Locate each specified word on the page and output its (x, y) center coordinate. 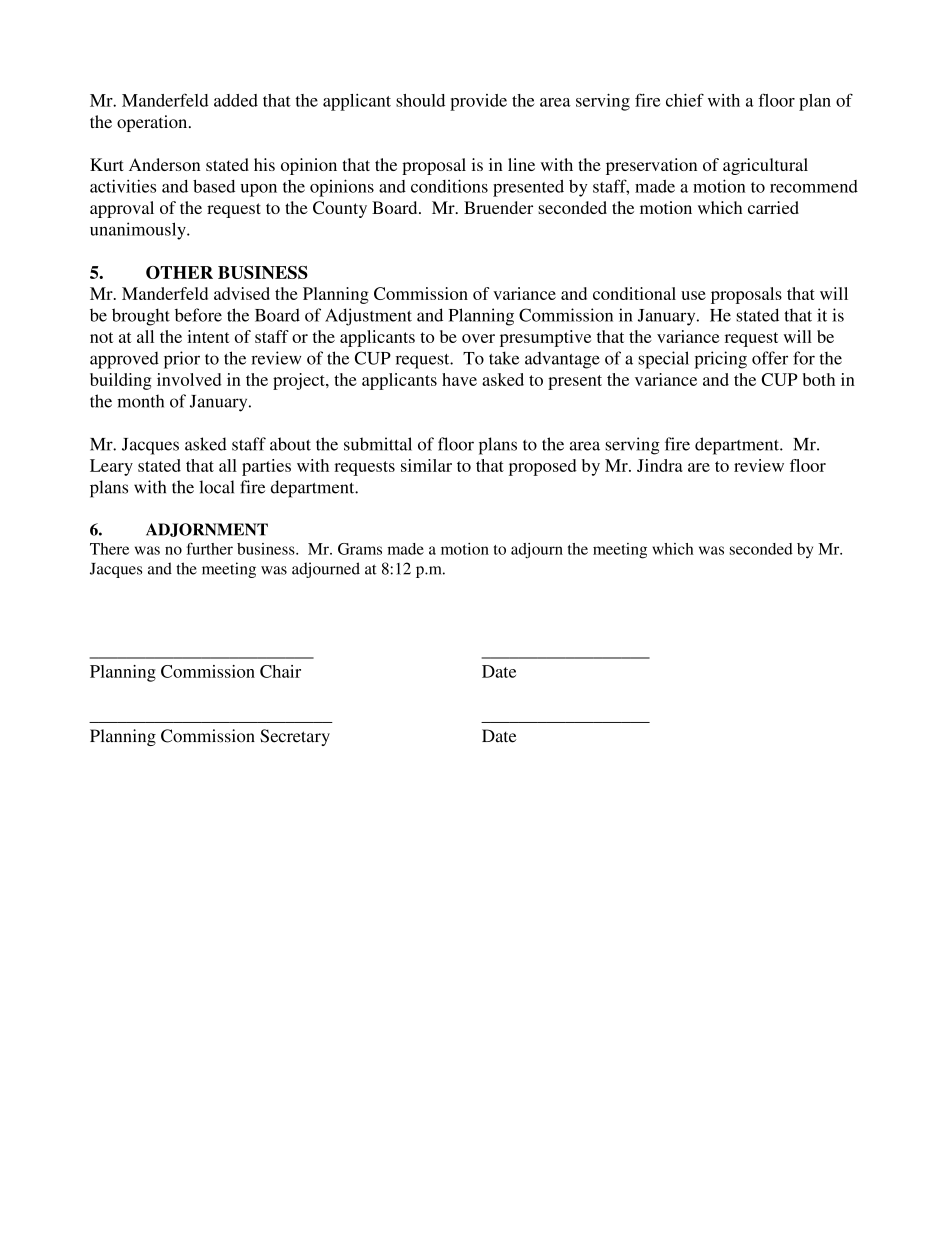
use (693, 295)
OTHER (179, 272)
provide (478, 102)
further (210, 549)
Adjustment (368, 317)
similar (426, 465)
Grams (360, 549)
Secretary (295, 737)
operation (153, 123)
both (819, 379)
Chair (280, 671)
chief (685, 100)
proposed (543, 467)
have (459, 379)
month (140, 401)
